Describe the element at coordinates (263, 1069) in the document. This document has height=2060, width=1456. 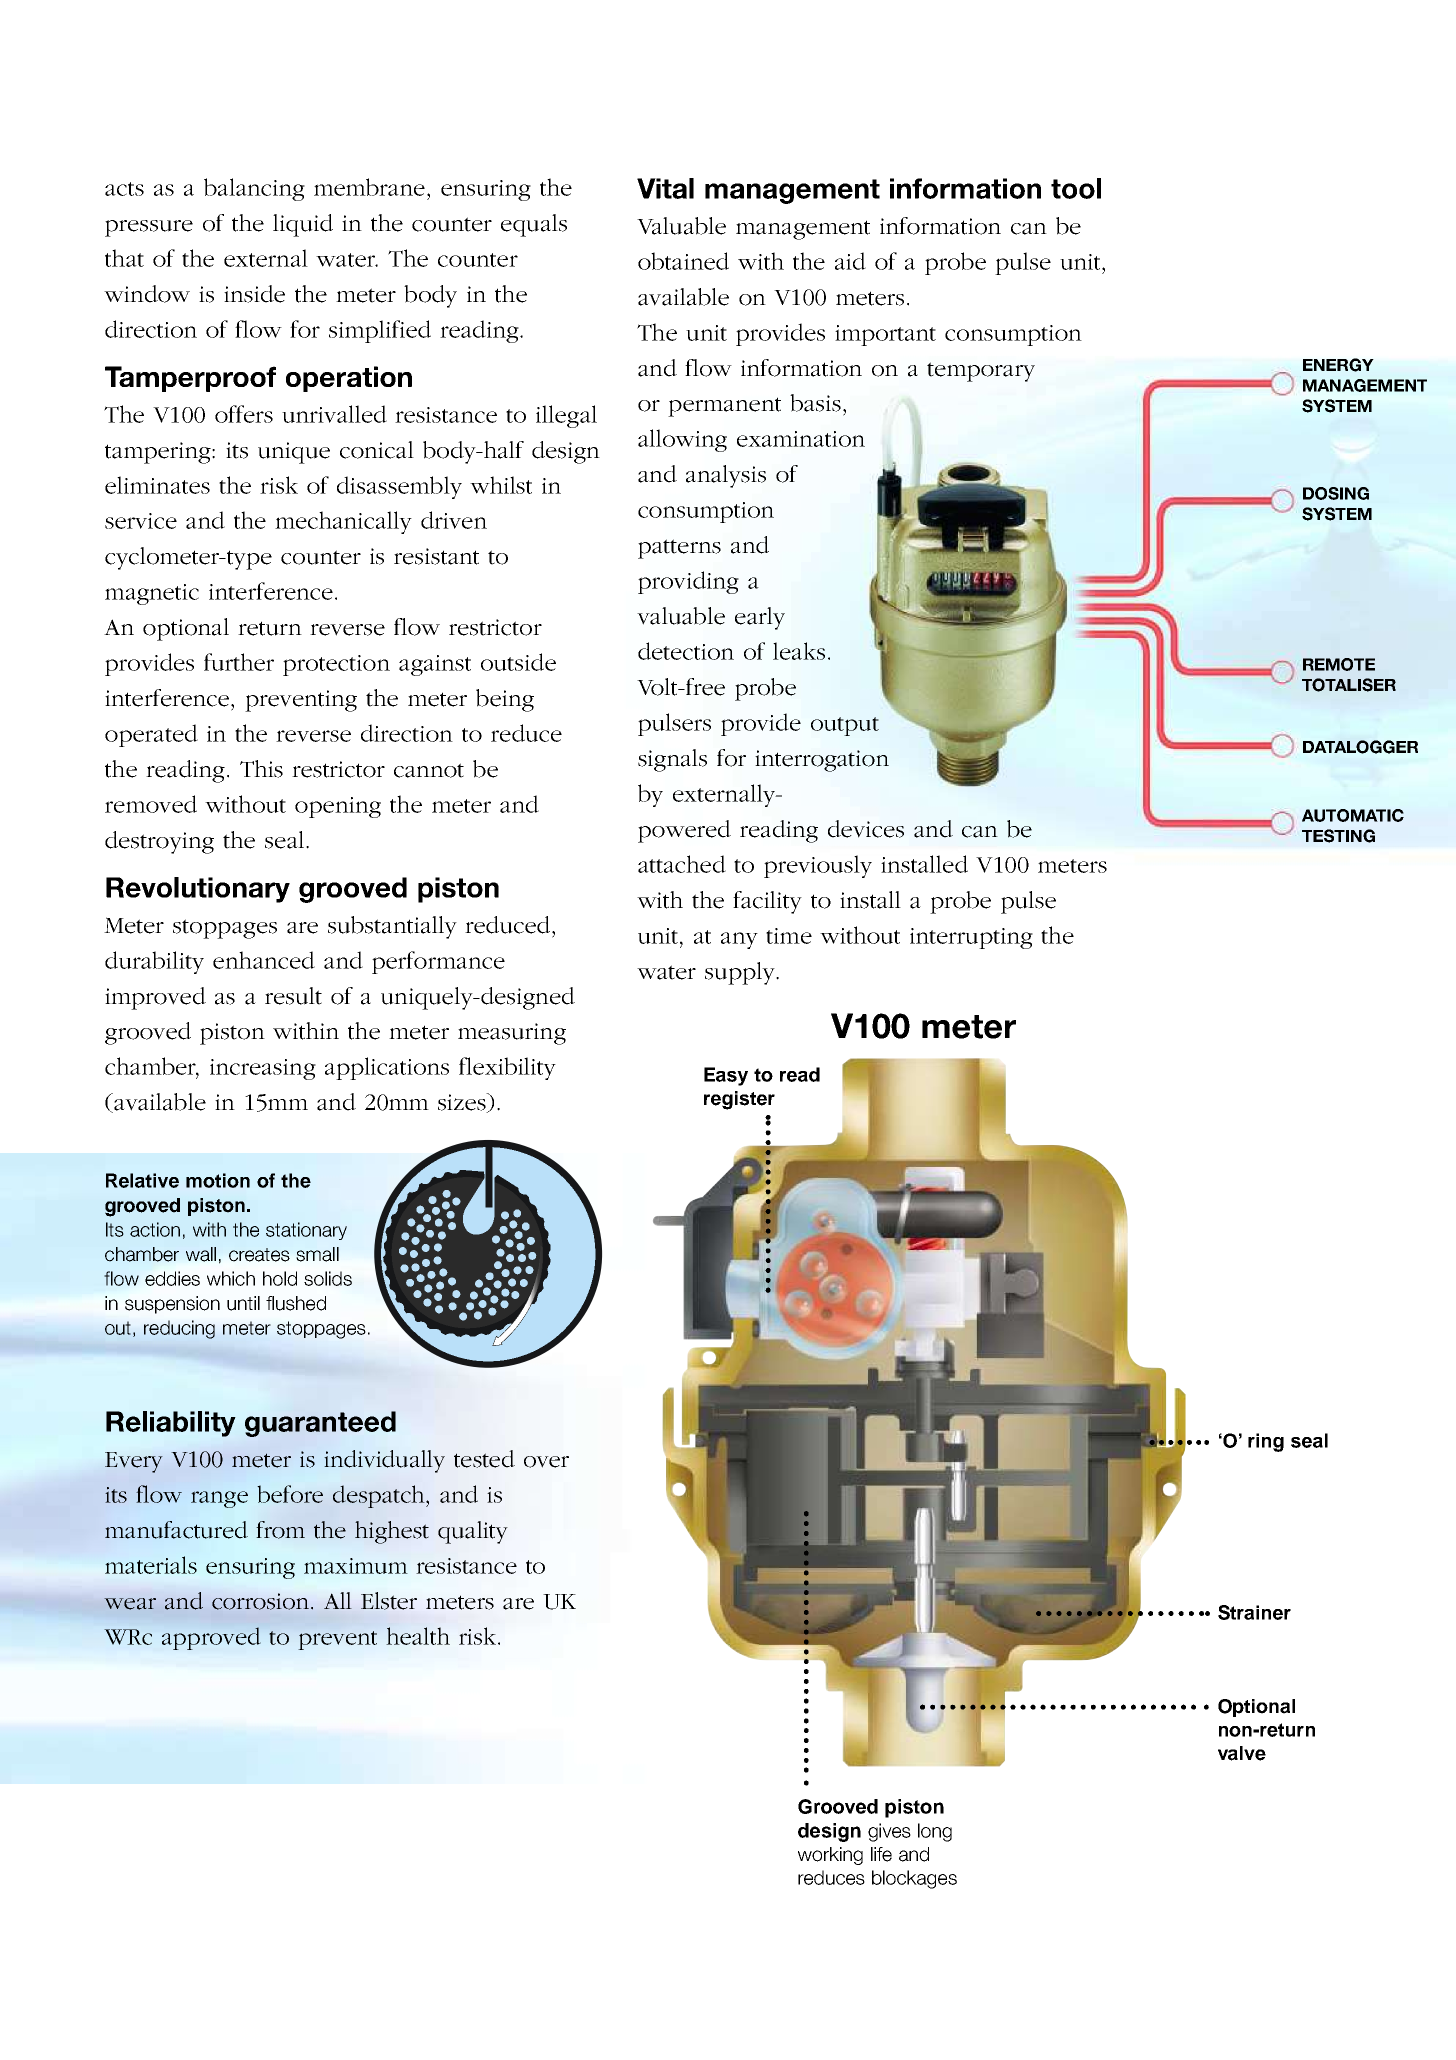
I see `increasing` at that location.
